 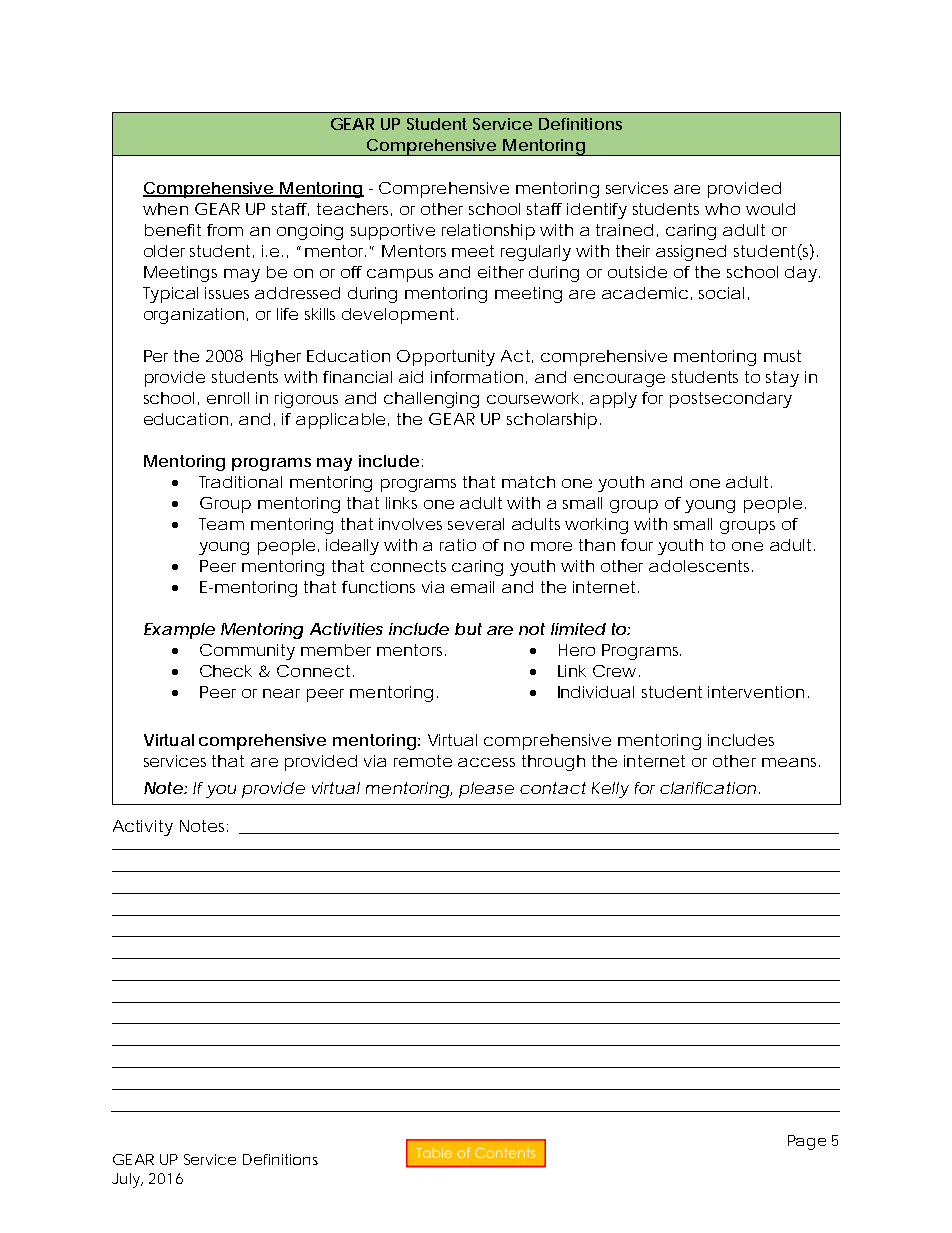 I want to click on Kelly, so click(x=610, y=790).
